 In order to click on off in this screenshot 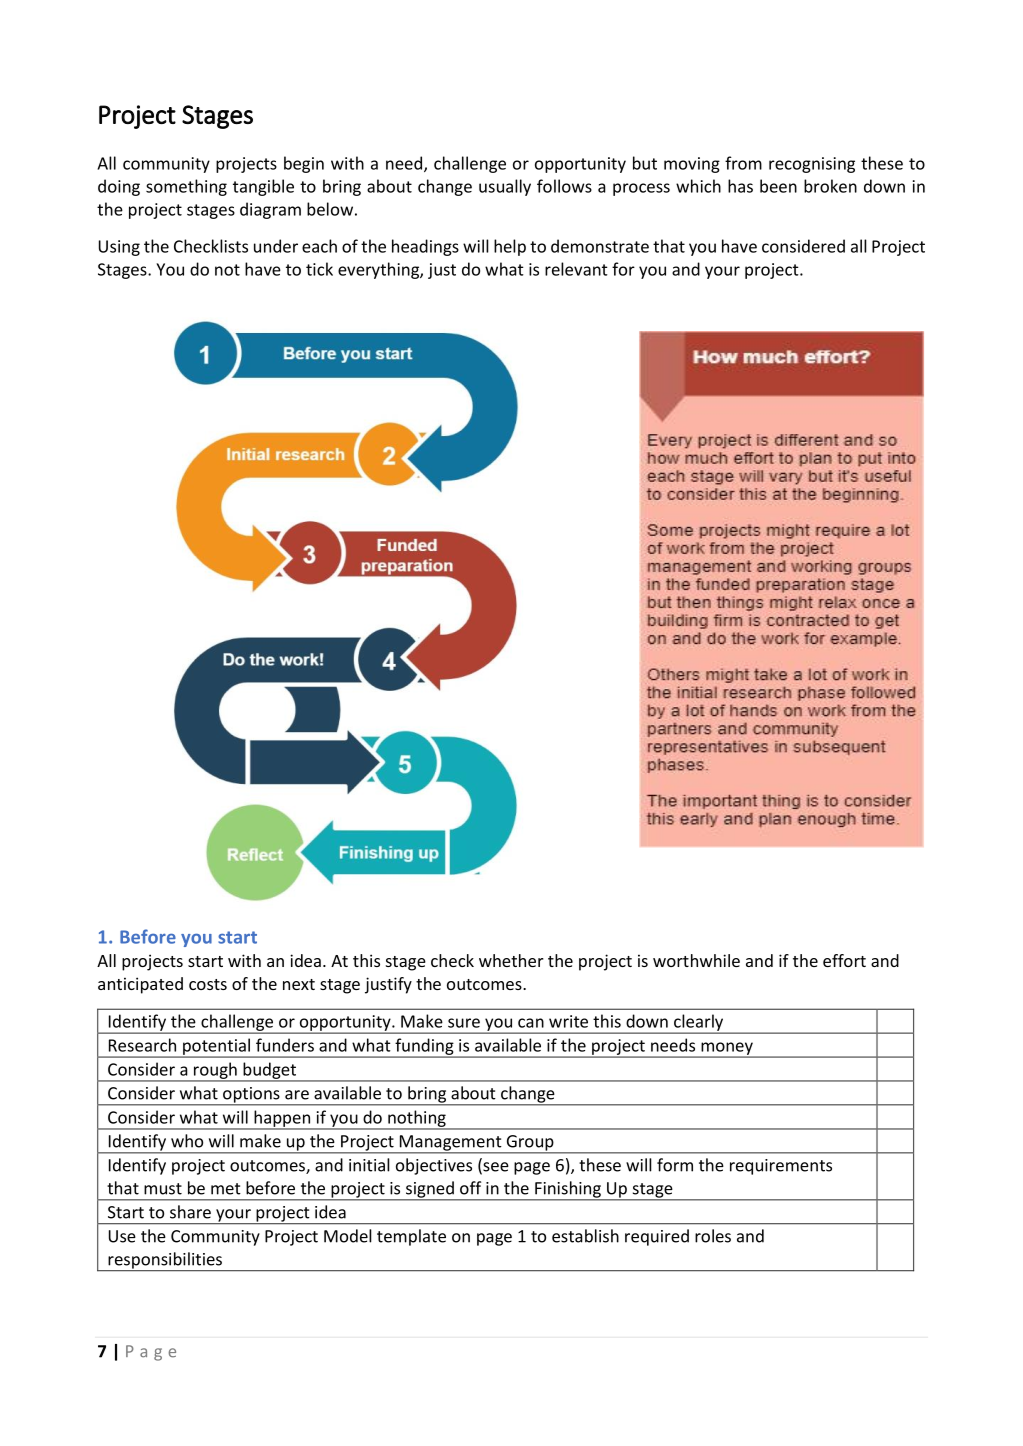, I will do `click(470, 1188)`.
